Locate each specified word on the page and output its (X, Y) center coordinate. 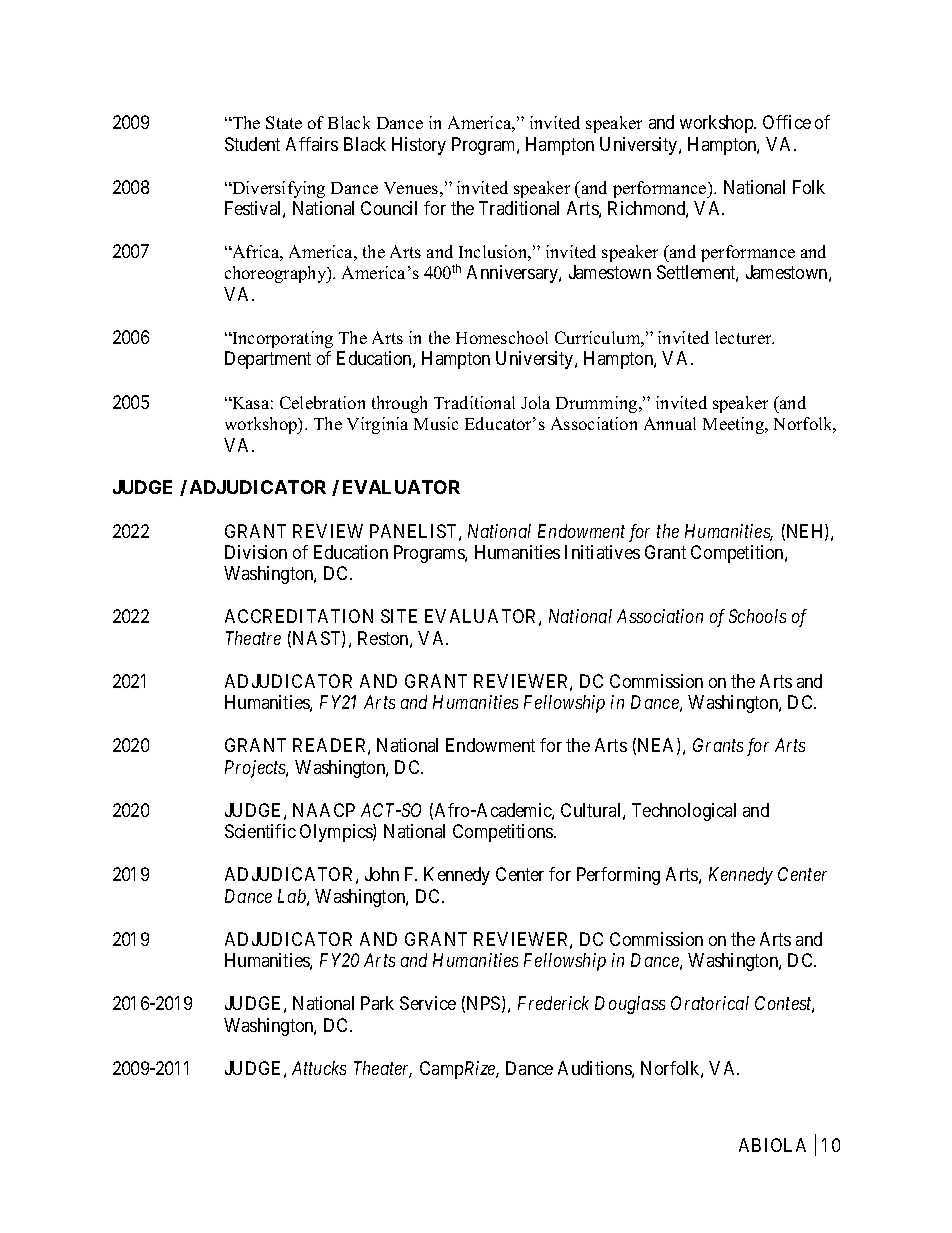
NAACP (324, 810)
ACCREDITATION (299, 616)
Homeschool (502, 337)
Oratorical (710, 1003)
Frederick (553, 1003)
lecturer (744, 337)
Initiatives (602, 552)
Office (787, 122)
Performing (618, 876)
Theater (383, 1069)
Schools (757, 616)
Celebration (322, 402)
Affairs (312, 144)
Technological (684, 812)
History (419, 146)
